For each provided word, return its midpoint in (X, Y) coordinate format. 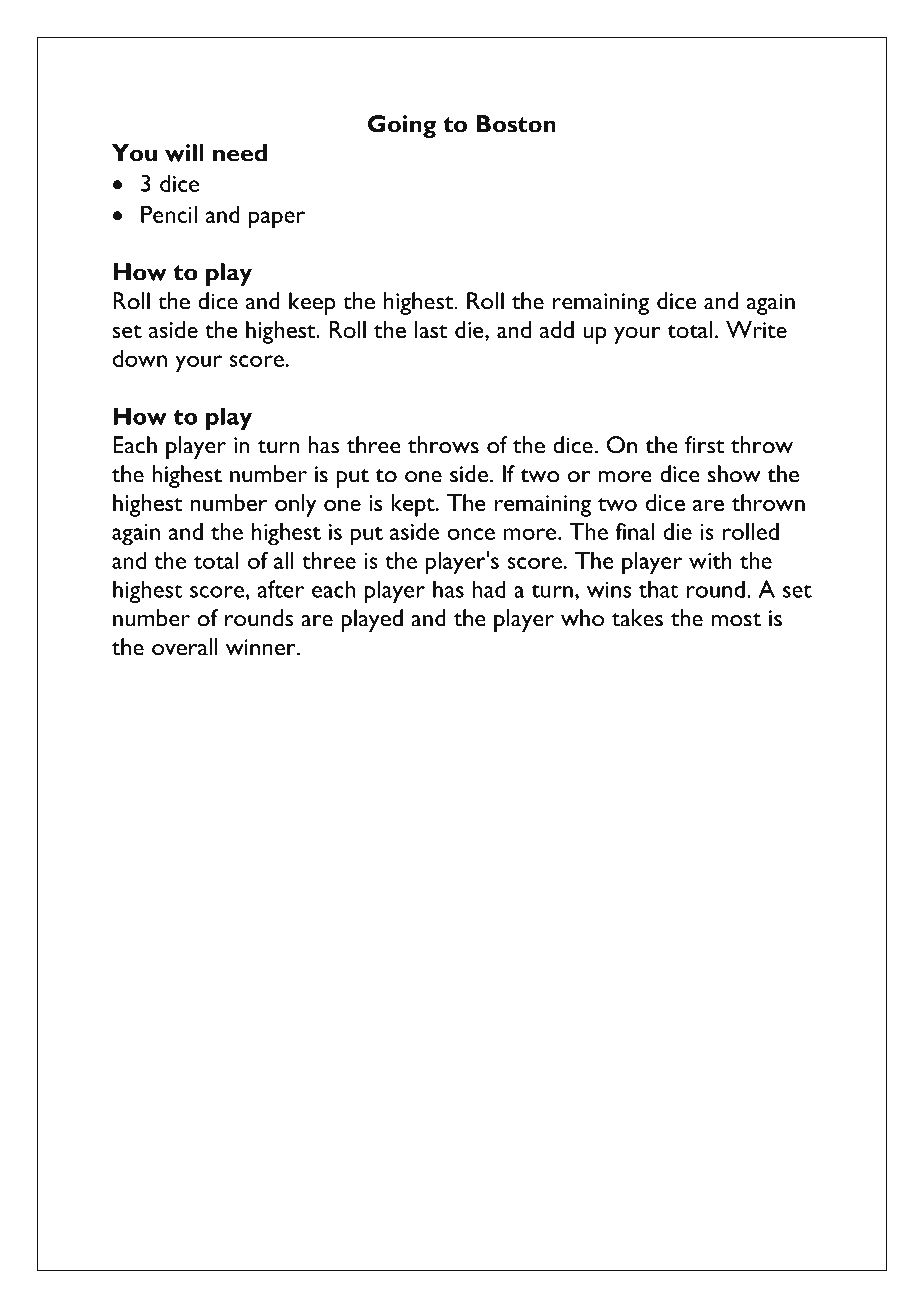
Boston (516, 124)
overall (185, 647)
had (489, 589)
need (240, 153)
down (140, 358)
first (705, 445)
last (431, 329)
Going (402, 126)
